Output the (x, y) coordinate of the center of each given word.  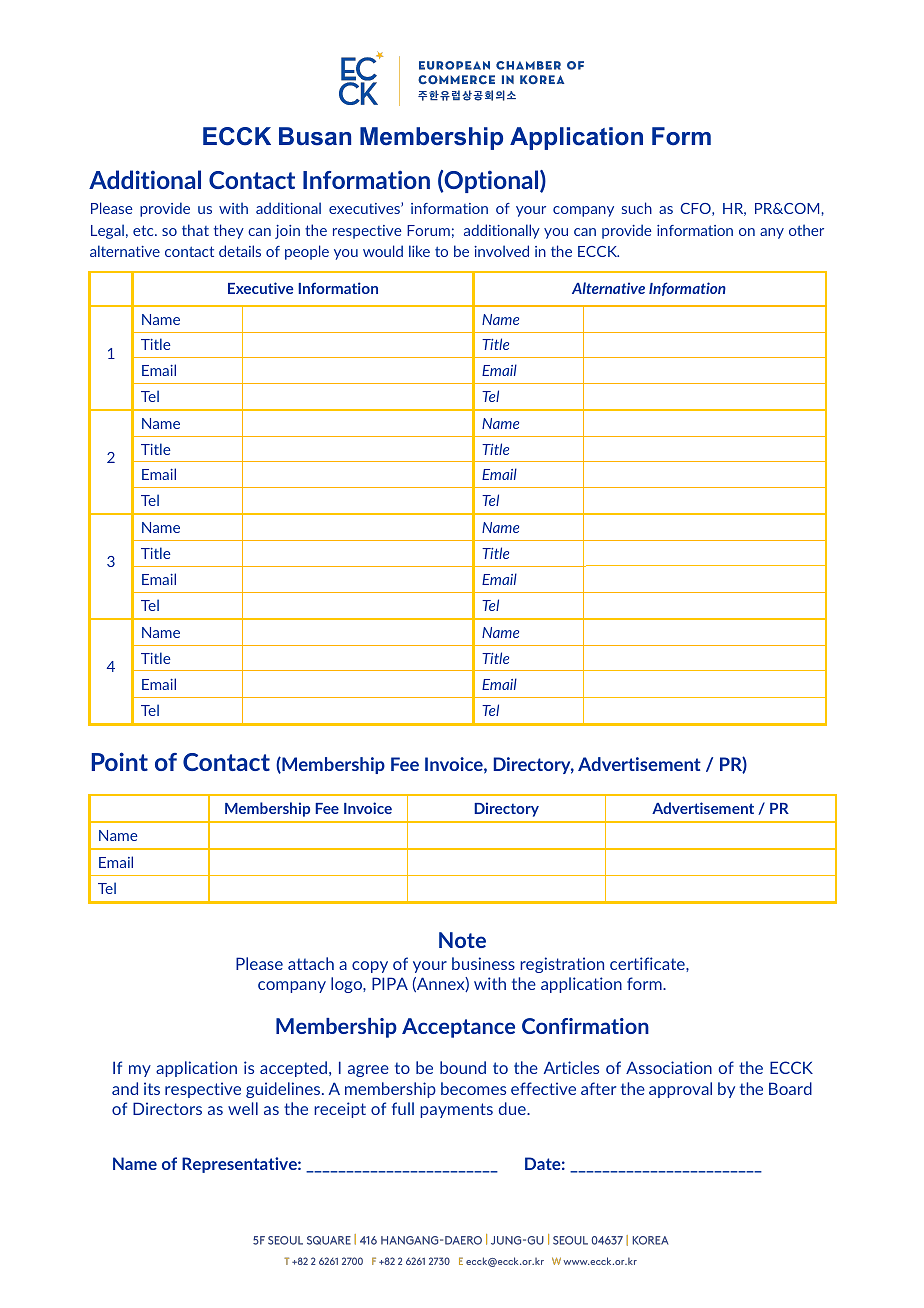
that (195, 230)
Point (120, 761)
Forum (428, 230)
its (152, 1088)
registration (562, 965)
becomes (473, 1088)
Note (462, 940)
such (637, 208)
